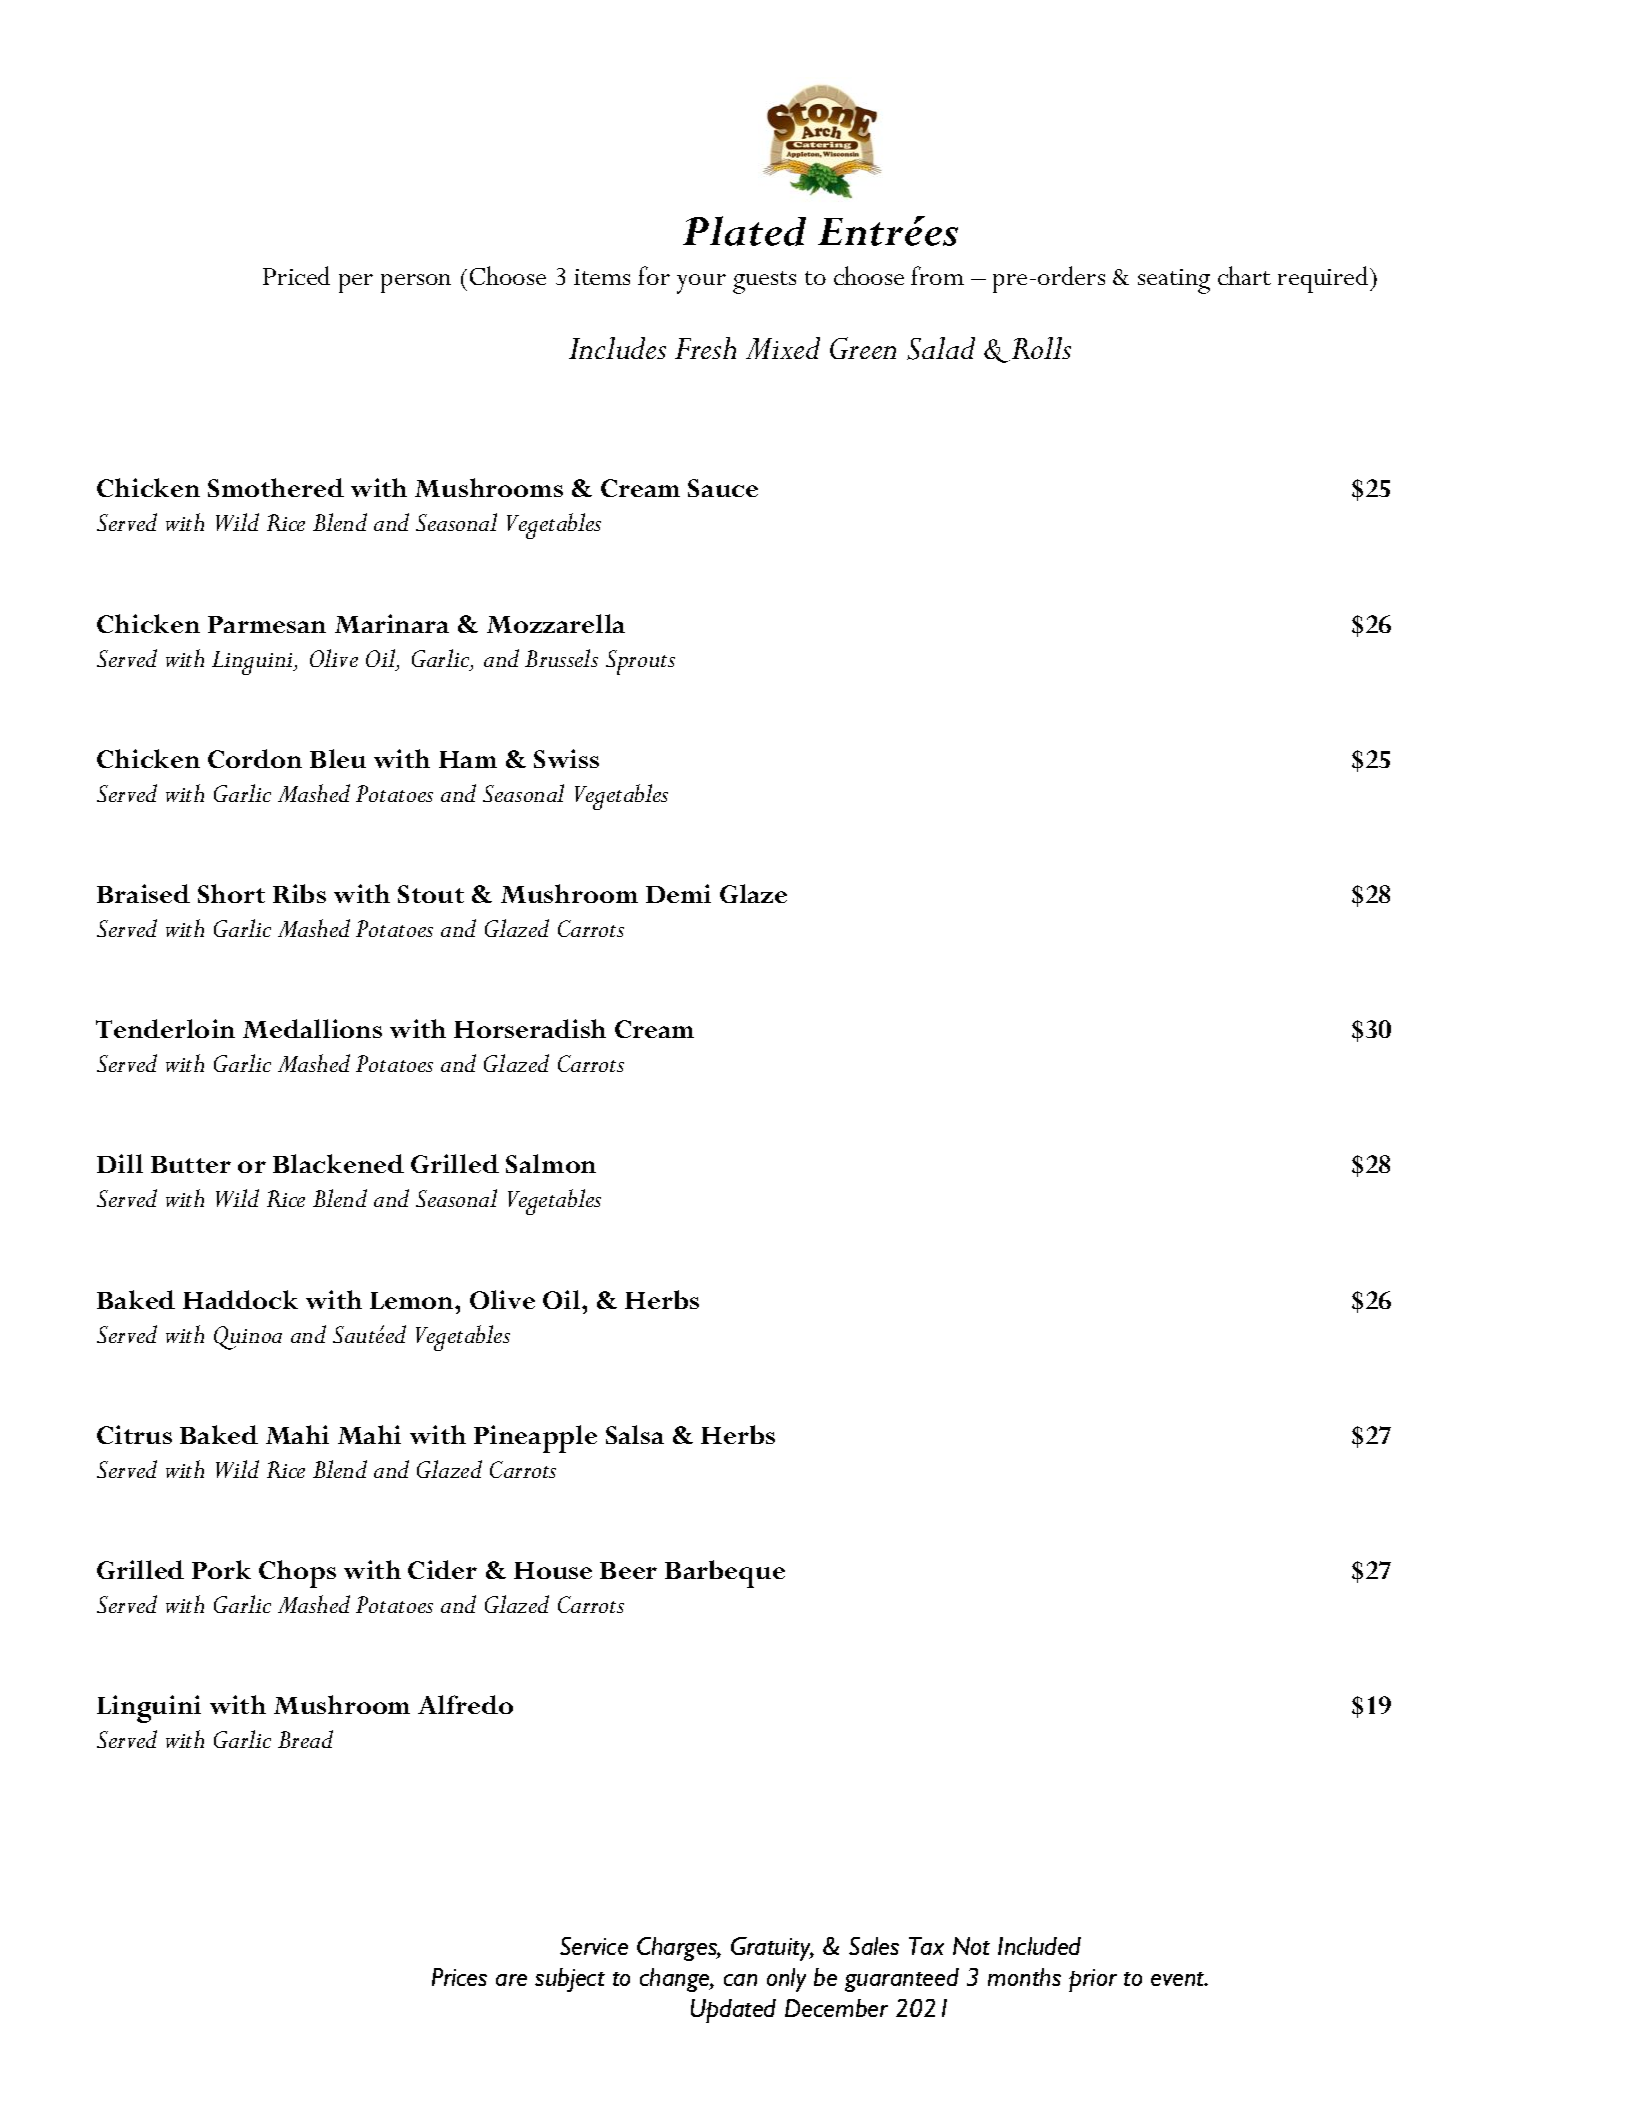  What do you see at coordinates (248, 1338) in the page?
I see `Quinoa` at bounding box center [248, 1338].
